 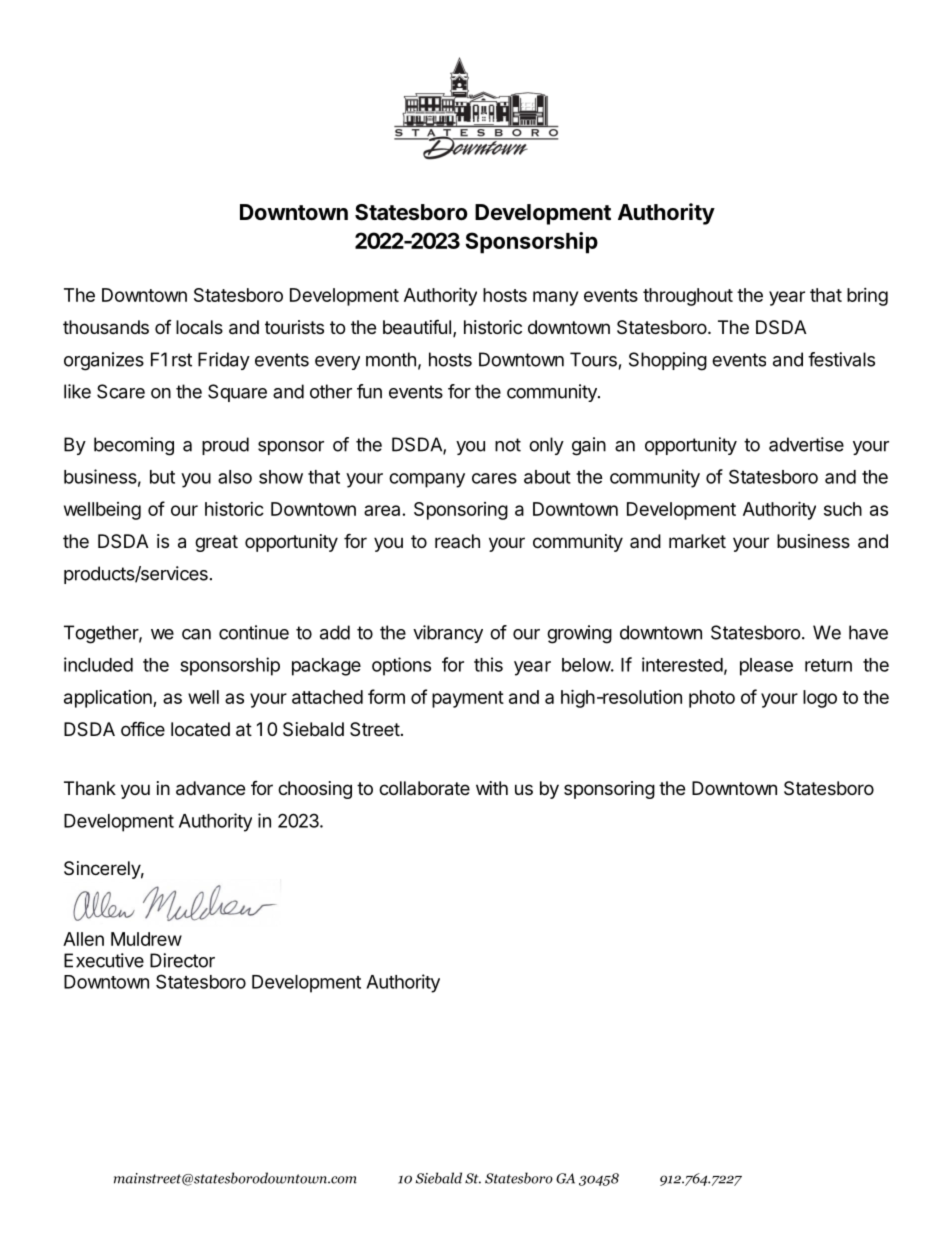 I want to click on but, so click(x=162, y=477).
